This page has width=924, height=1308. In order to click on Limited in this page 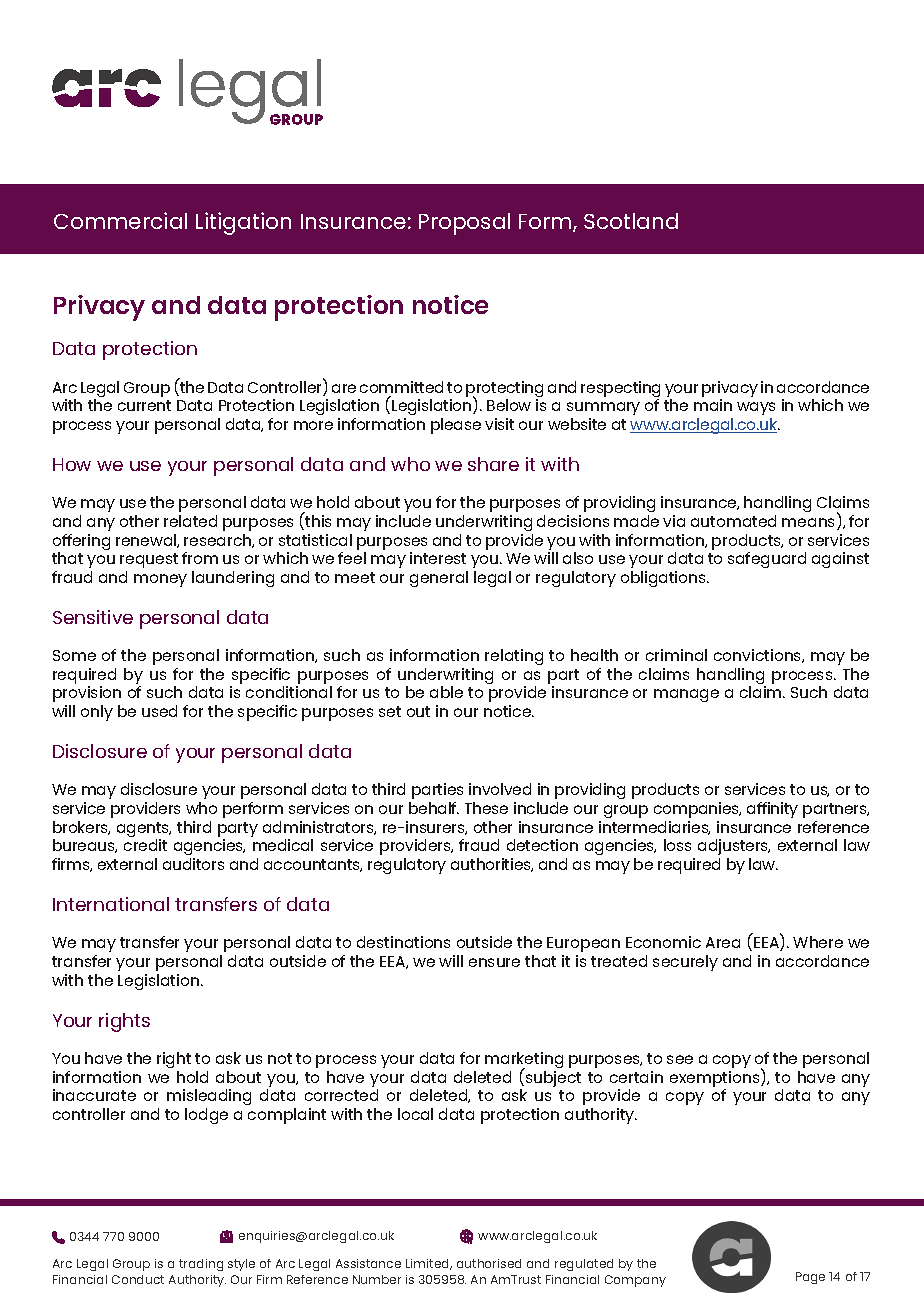, I will do `click(429, 1264)`.
